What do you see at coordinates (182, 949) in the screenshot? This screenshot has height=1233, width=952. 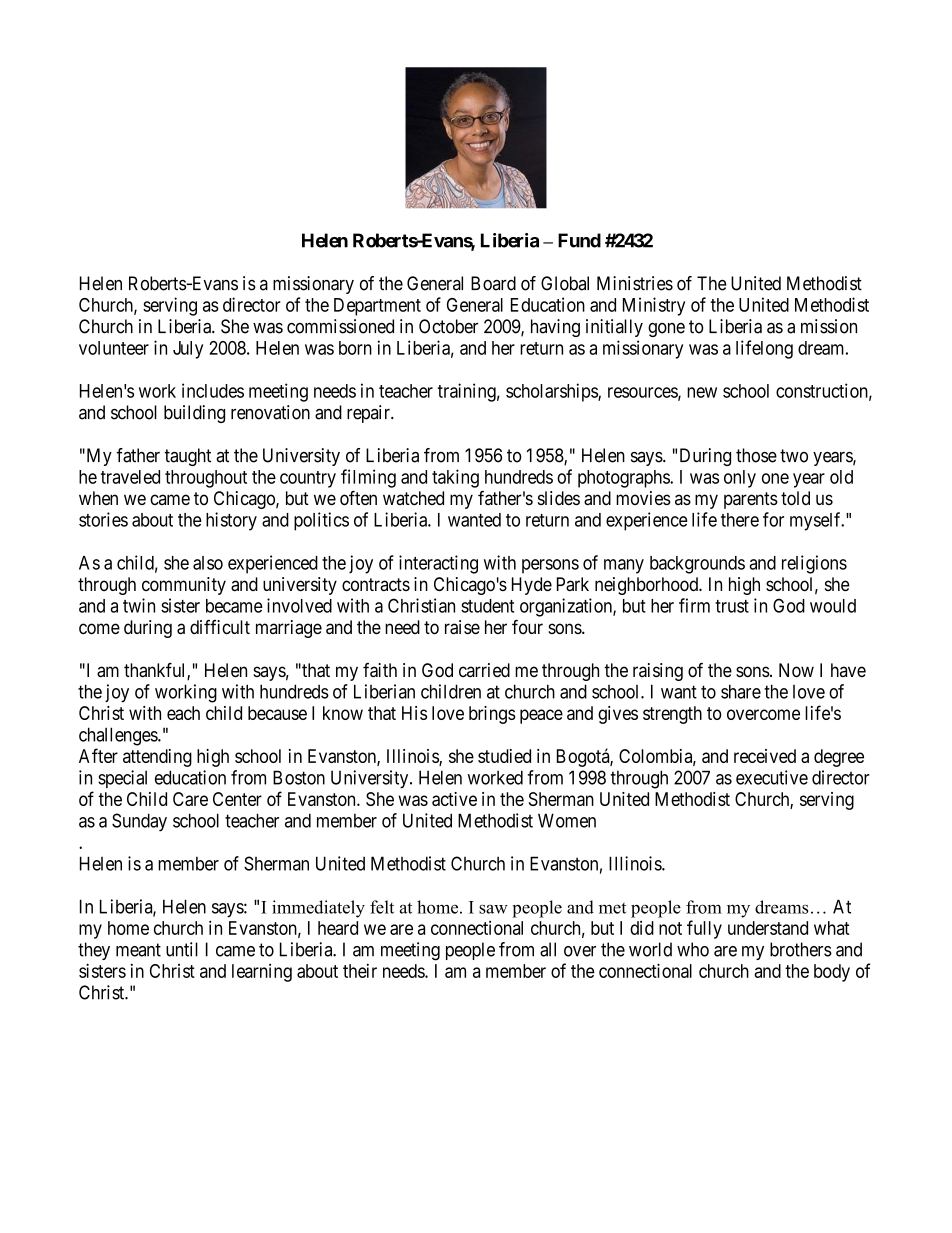 I see `until` at bounding box center [182, 949].
